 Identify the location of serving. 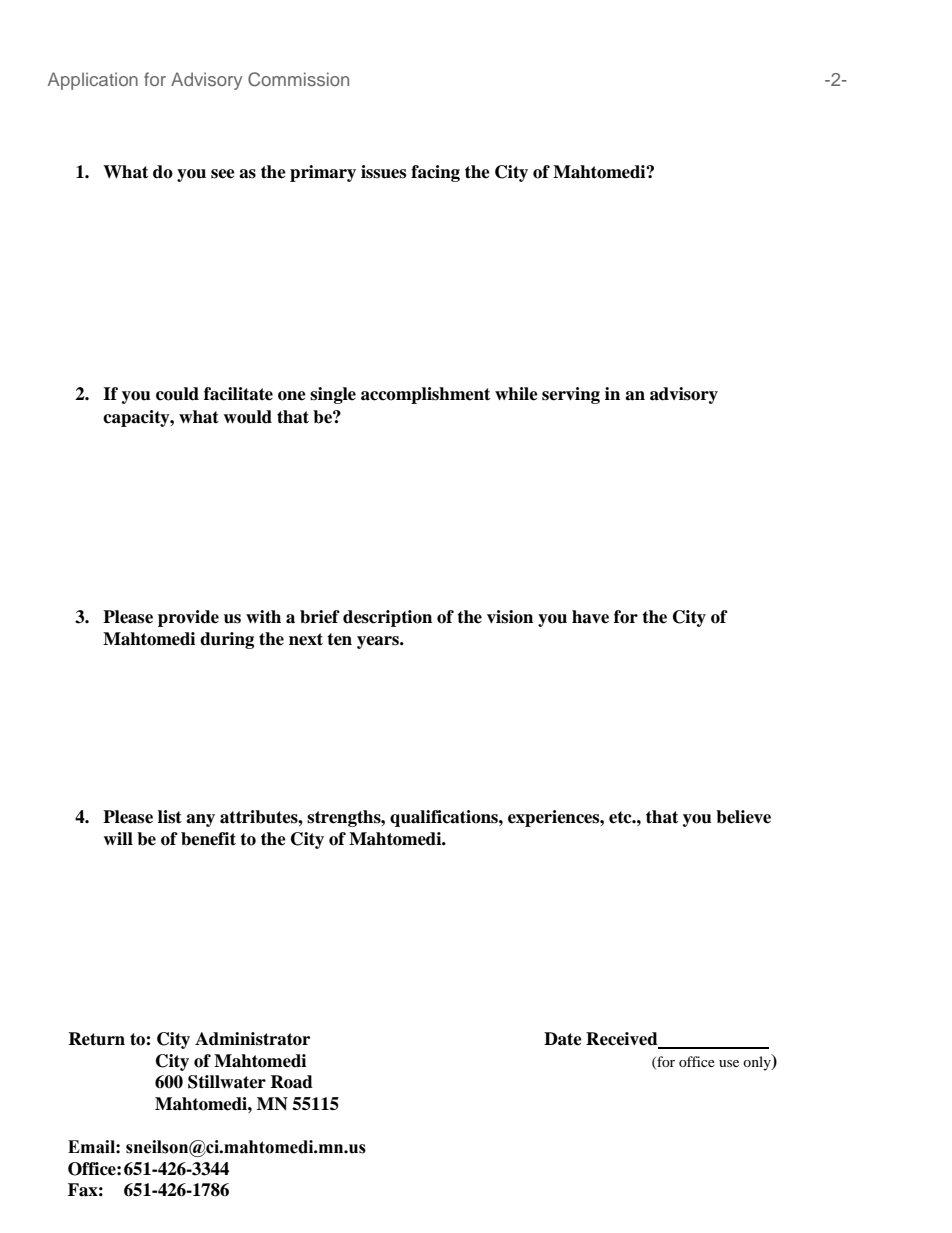
(571, 395).
